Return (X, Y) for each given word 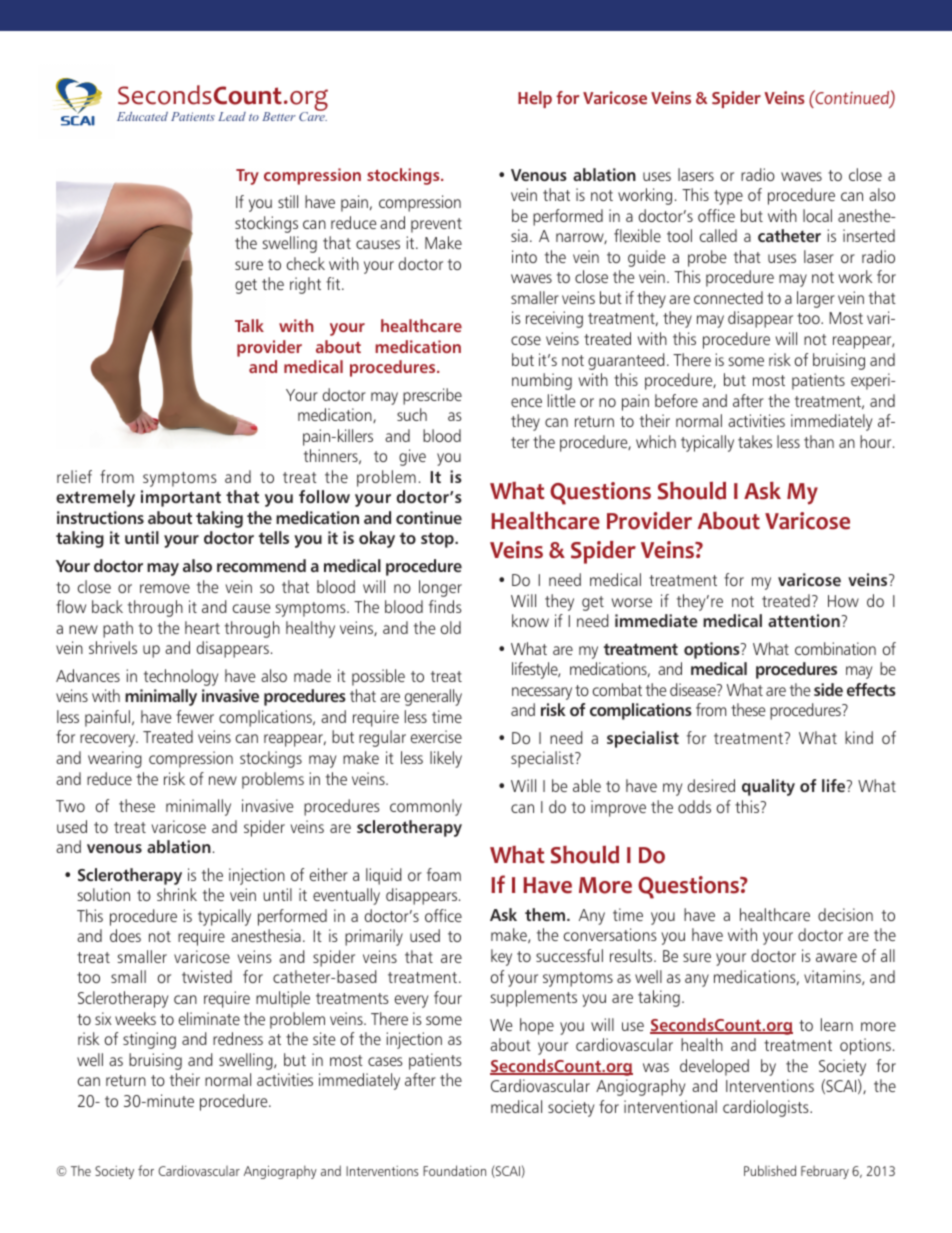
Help (535, 99)
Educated (142, 116)
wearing (115, 759)
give (412, 457)
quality (768, 787)
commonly (426, 807)
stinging (149, 1040)
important (181, 498)
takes (755, 441)
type (728, 197)
